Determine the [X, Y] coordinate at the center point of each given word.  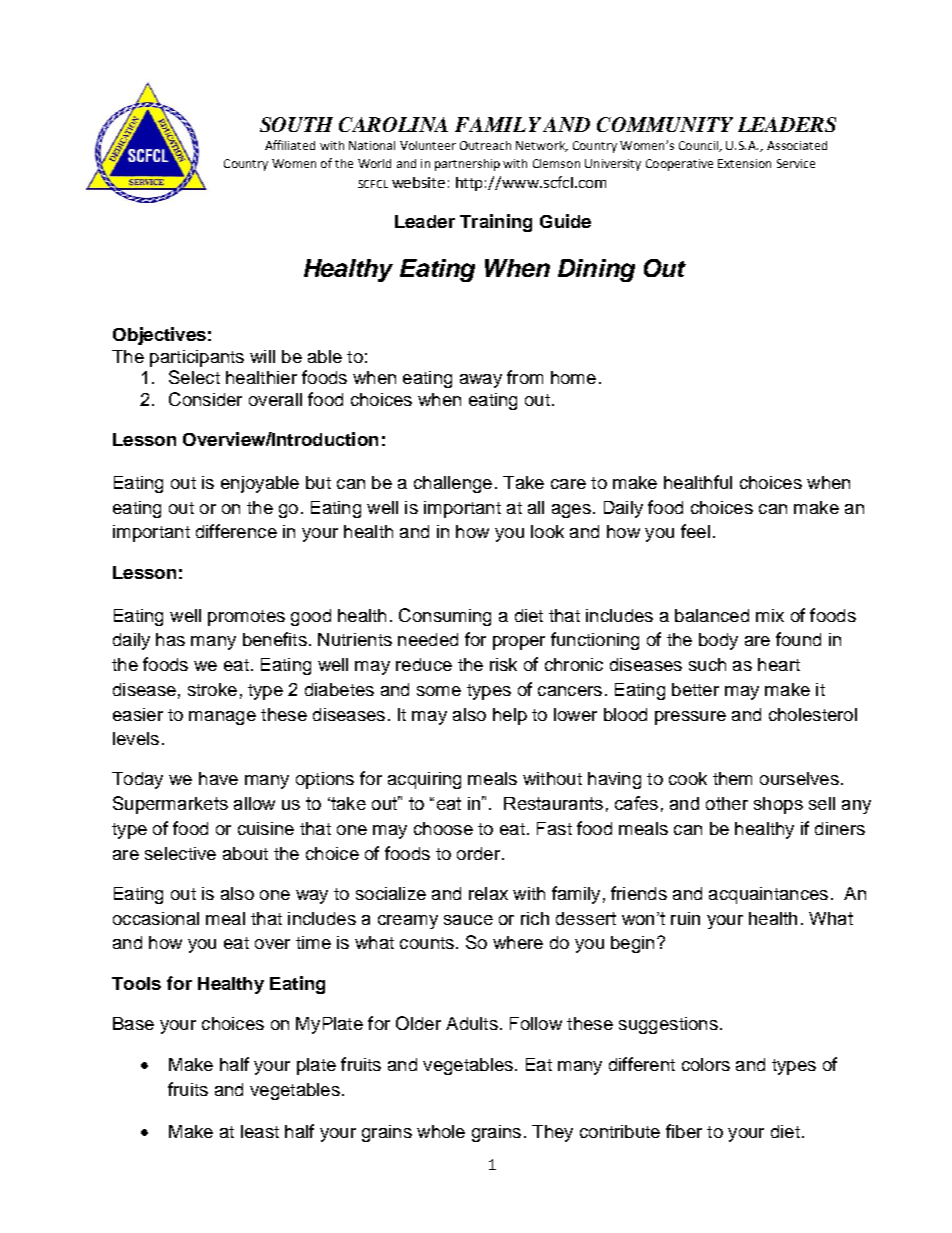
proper [519, 643]
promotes [246, 618]
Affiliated [290, 145]
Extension [744, 163]
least [260, 1131]
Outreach [485, 145]
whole [441, 1131]
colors [706, 1064]
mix [770, 615]
